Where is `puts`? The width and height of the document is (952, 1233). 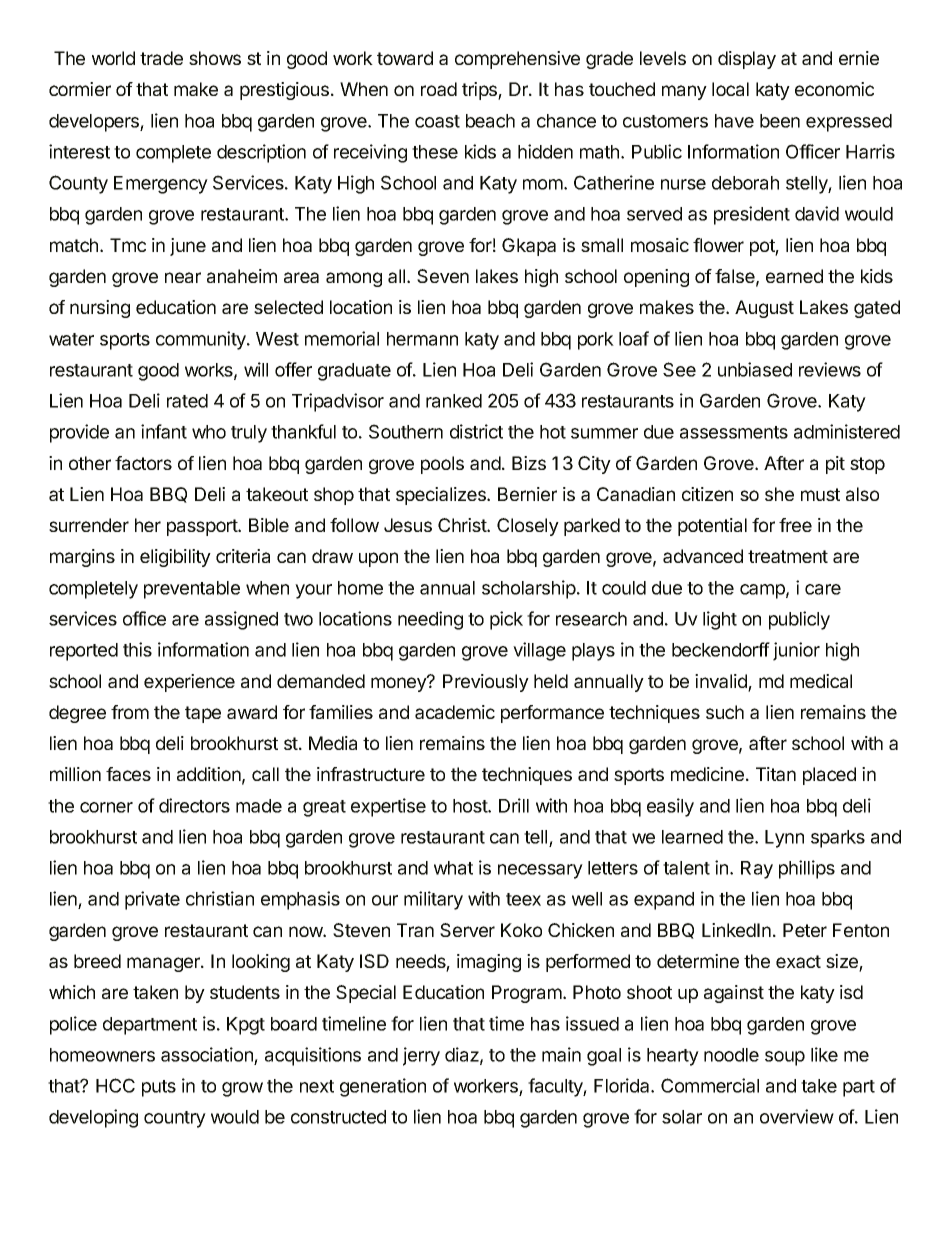
puts is located at coordinates (159, 1088).
